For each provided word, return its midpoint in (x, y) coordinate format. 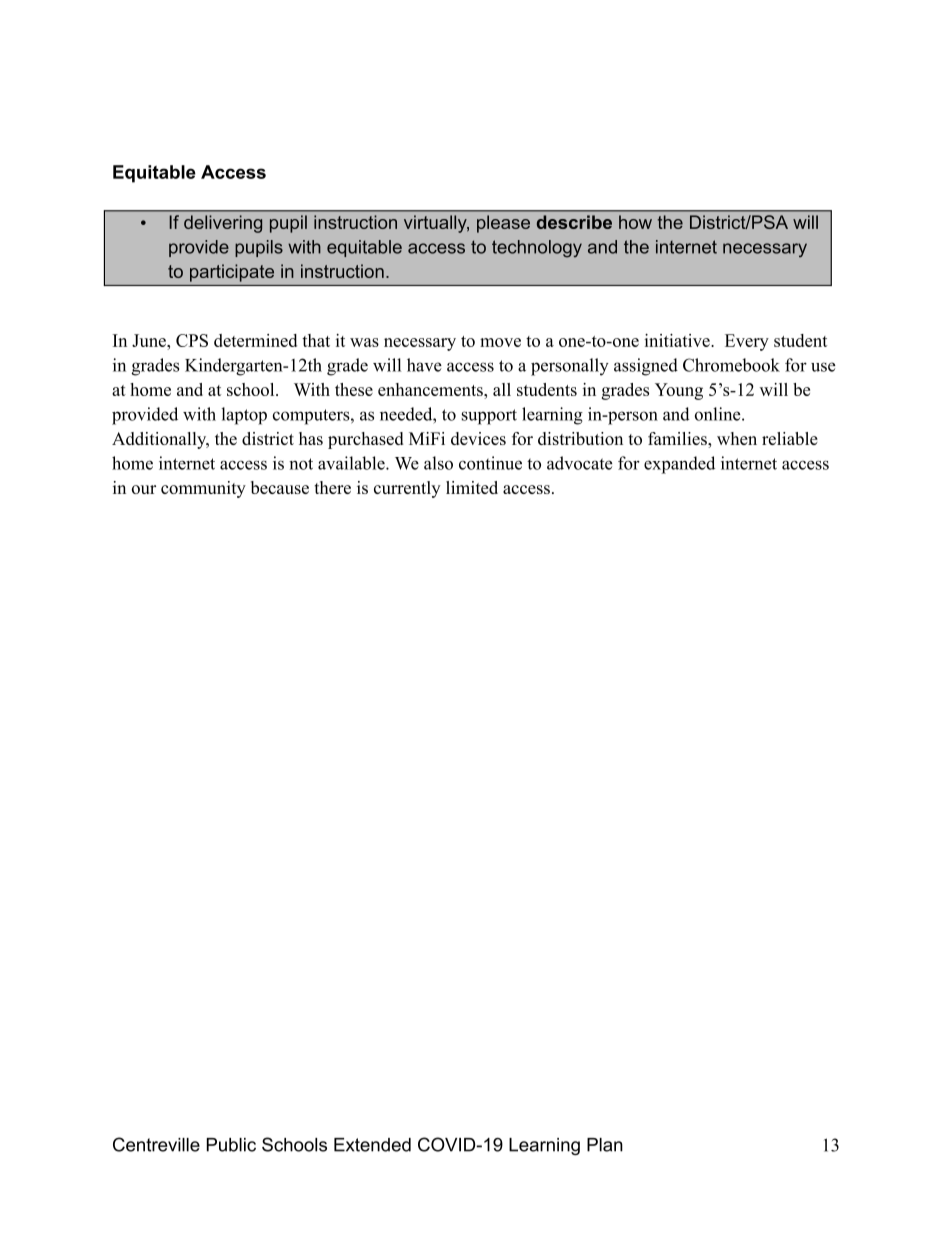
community (203, 489)
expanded (679, 465)
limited (472, 487)
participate (232, 273)
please (503, 224)
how (635, 222)
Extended (372, 1145)
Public (231, 1145)
